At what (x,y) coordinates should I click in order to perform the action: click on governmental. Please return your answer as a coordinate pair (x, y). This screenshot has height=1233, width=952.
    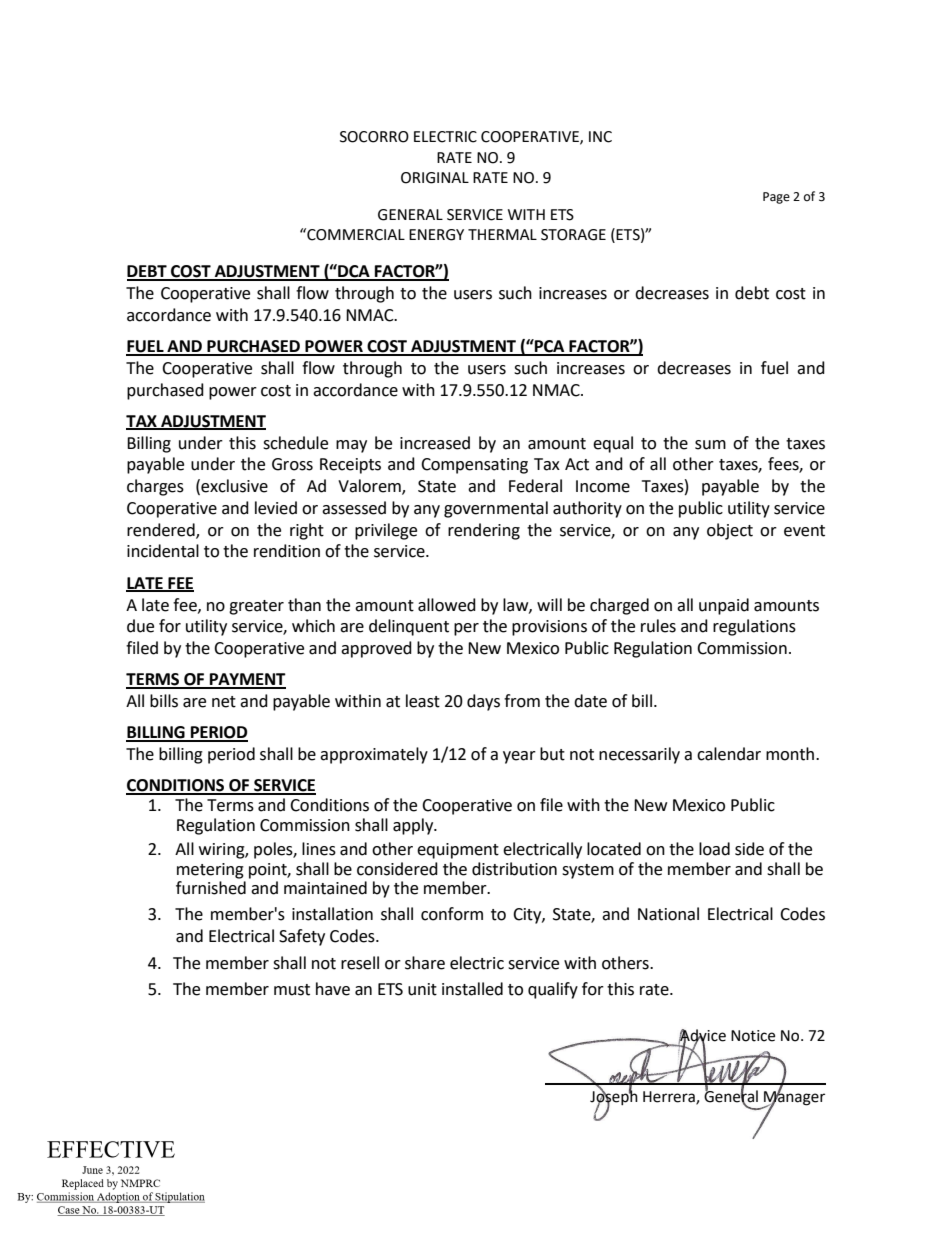
    Looking at the image, I should click on (496, 509).
